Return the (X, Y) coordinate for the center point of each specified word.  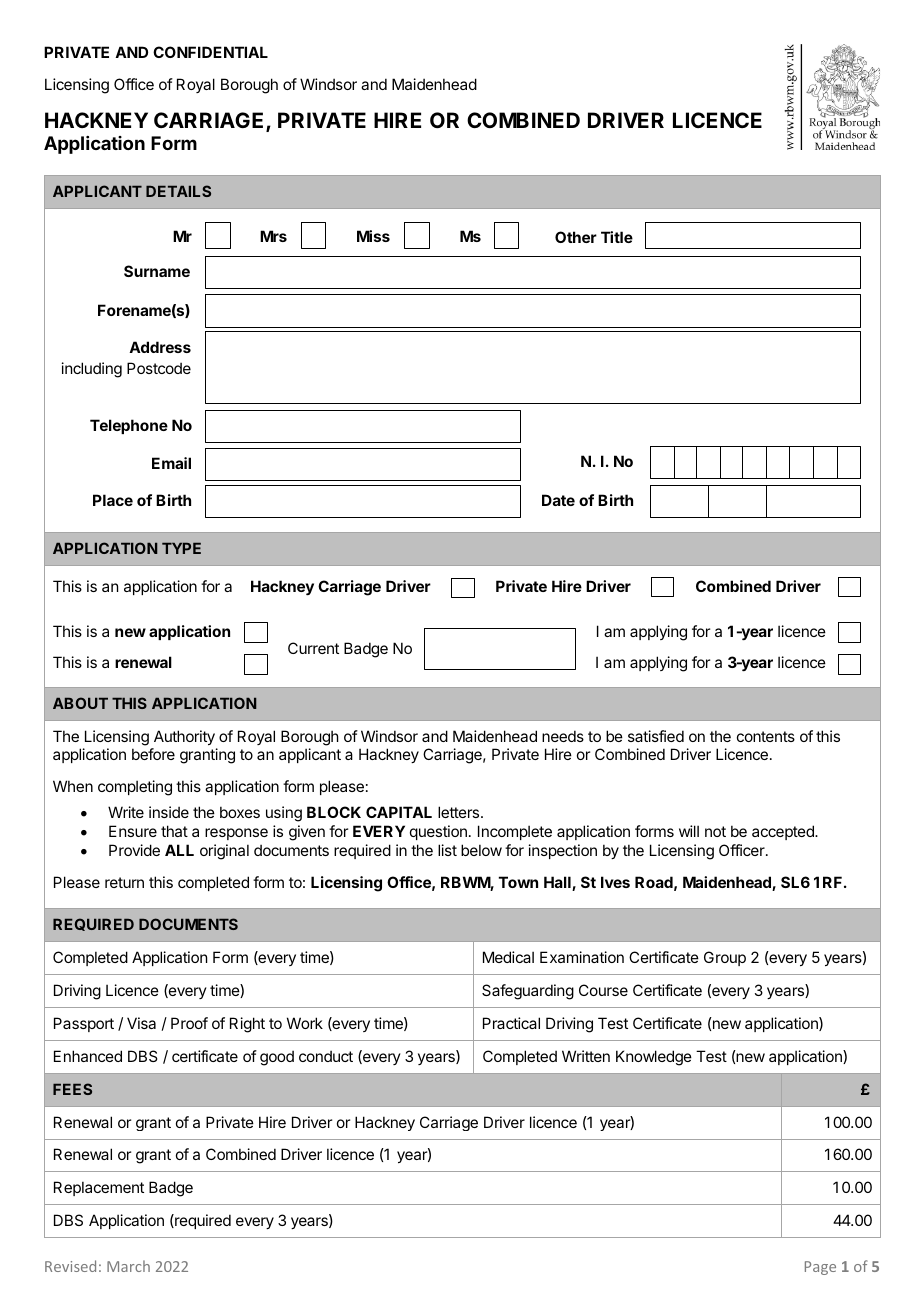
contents (766, 736)
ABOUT (80, 703)
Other (576, 237)
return (124, 882)
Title (617, 237)
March (128, 1266)
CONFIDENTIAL (210, 52)
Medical (508, 957)
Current (313, 648)
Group (725, 958)
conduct (326, 1056)
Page (820, 1268)
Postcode (159, 368)
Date (558, 500)
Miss (373, 236)
